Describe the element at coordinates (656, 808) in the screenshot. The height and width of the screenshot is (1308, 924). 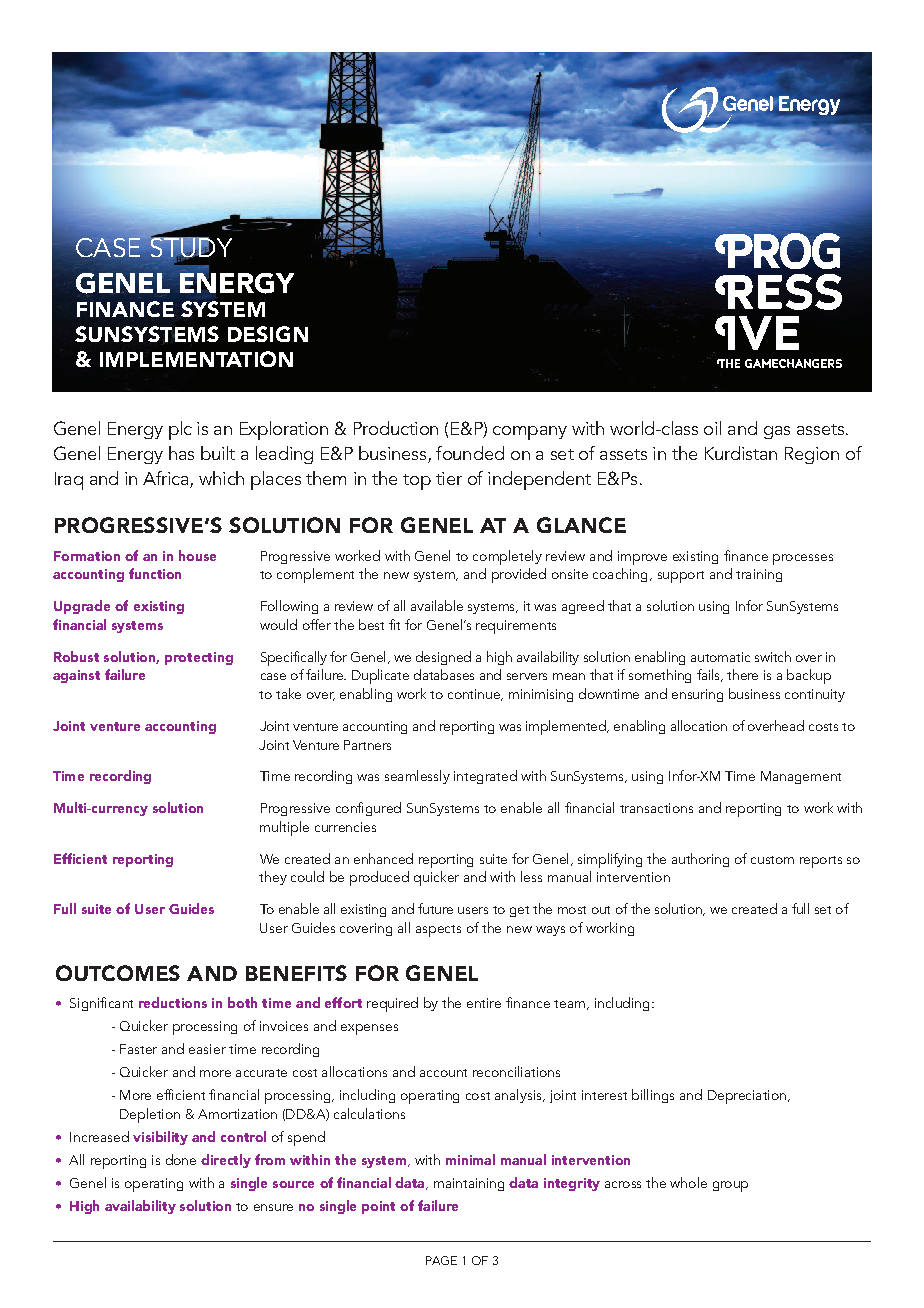
I see `transactions` at that location.
